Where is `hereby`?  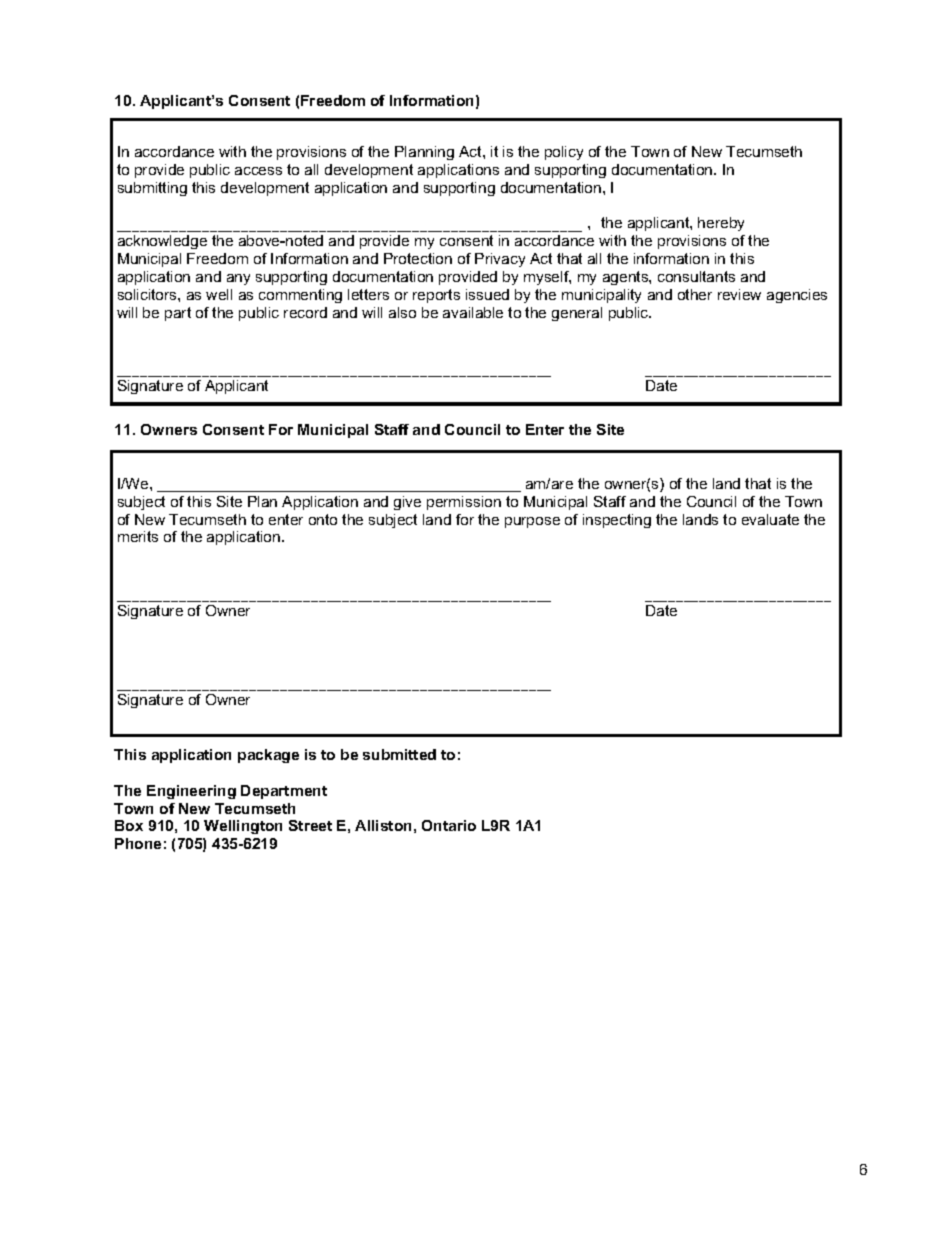
hereby is located at coordinates (721, 224).
